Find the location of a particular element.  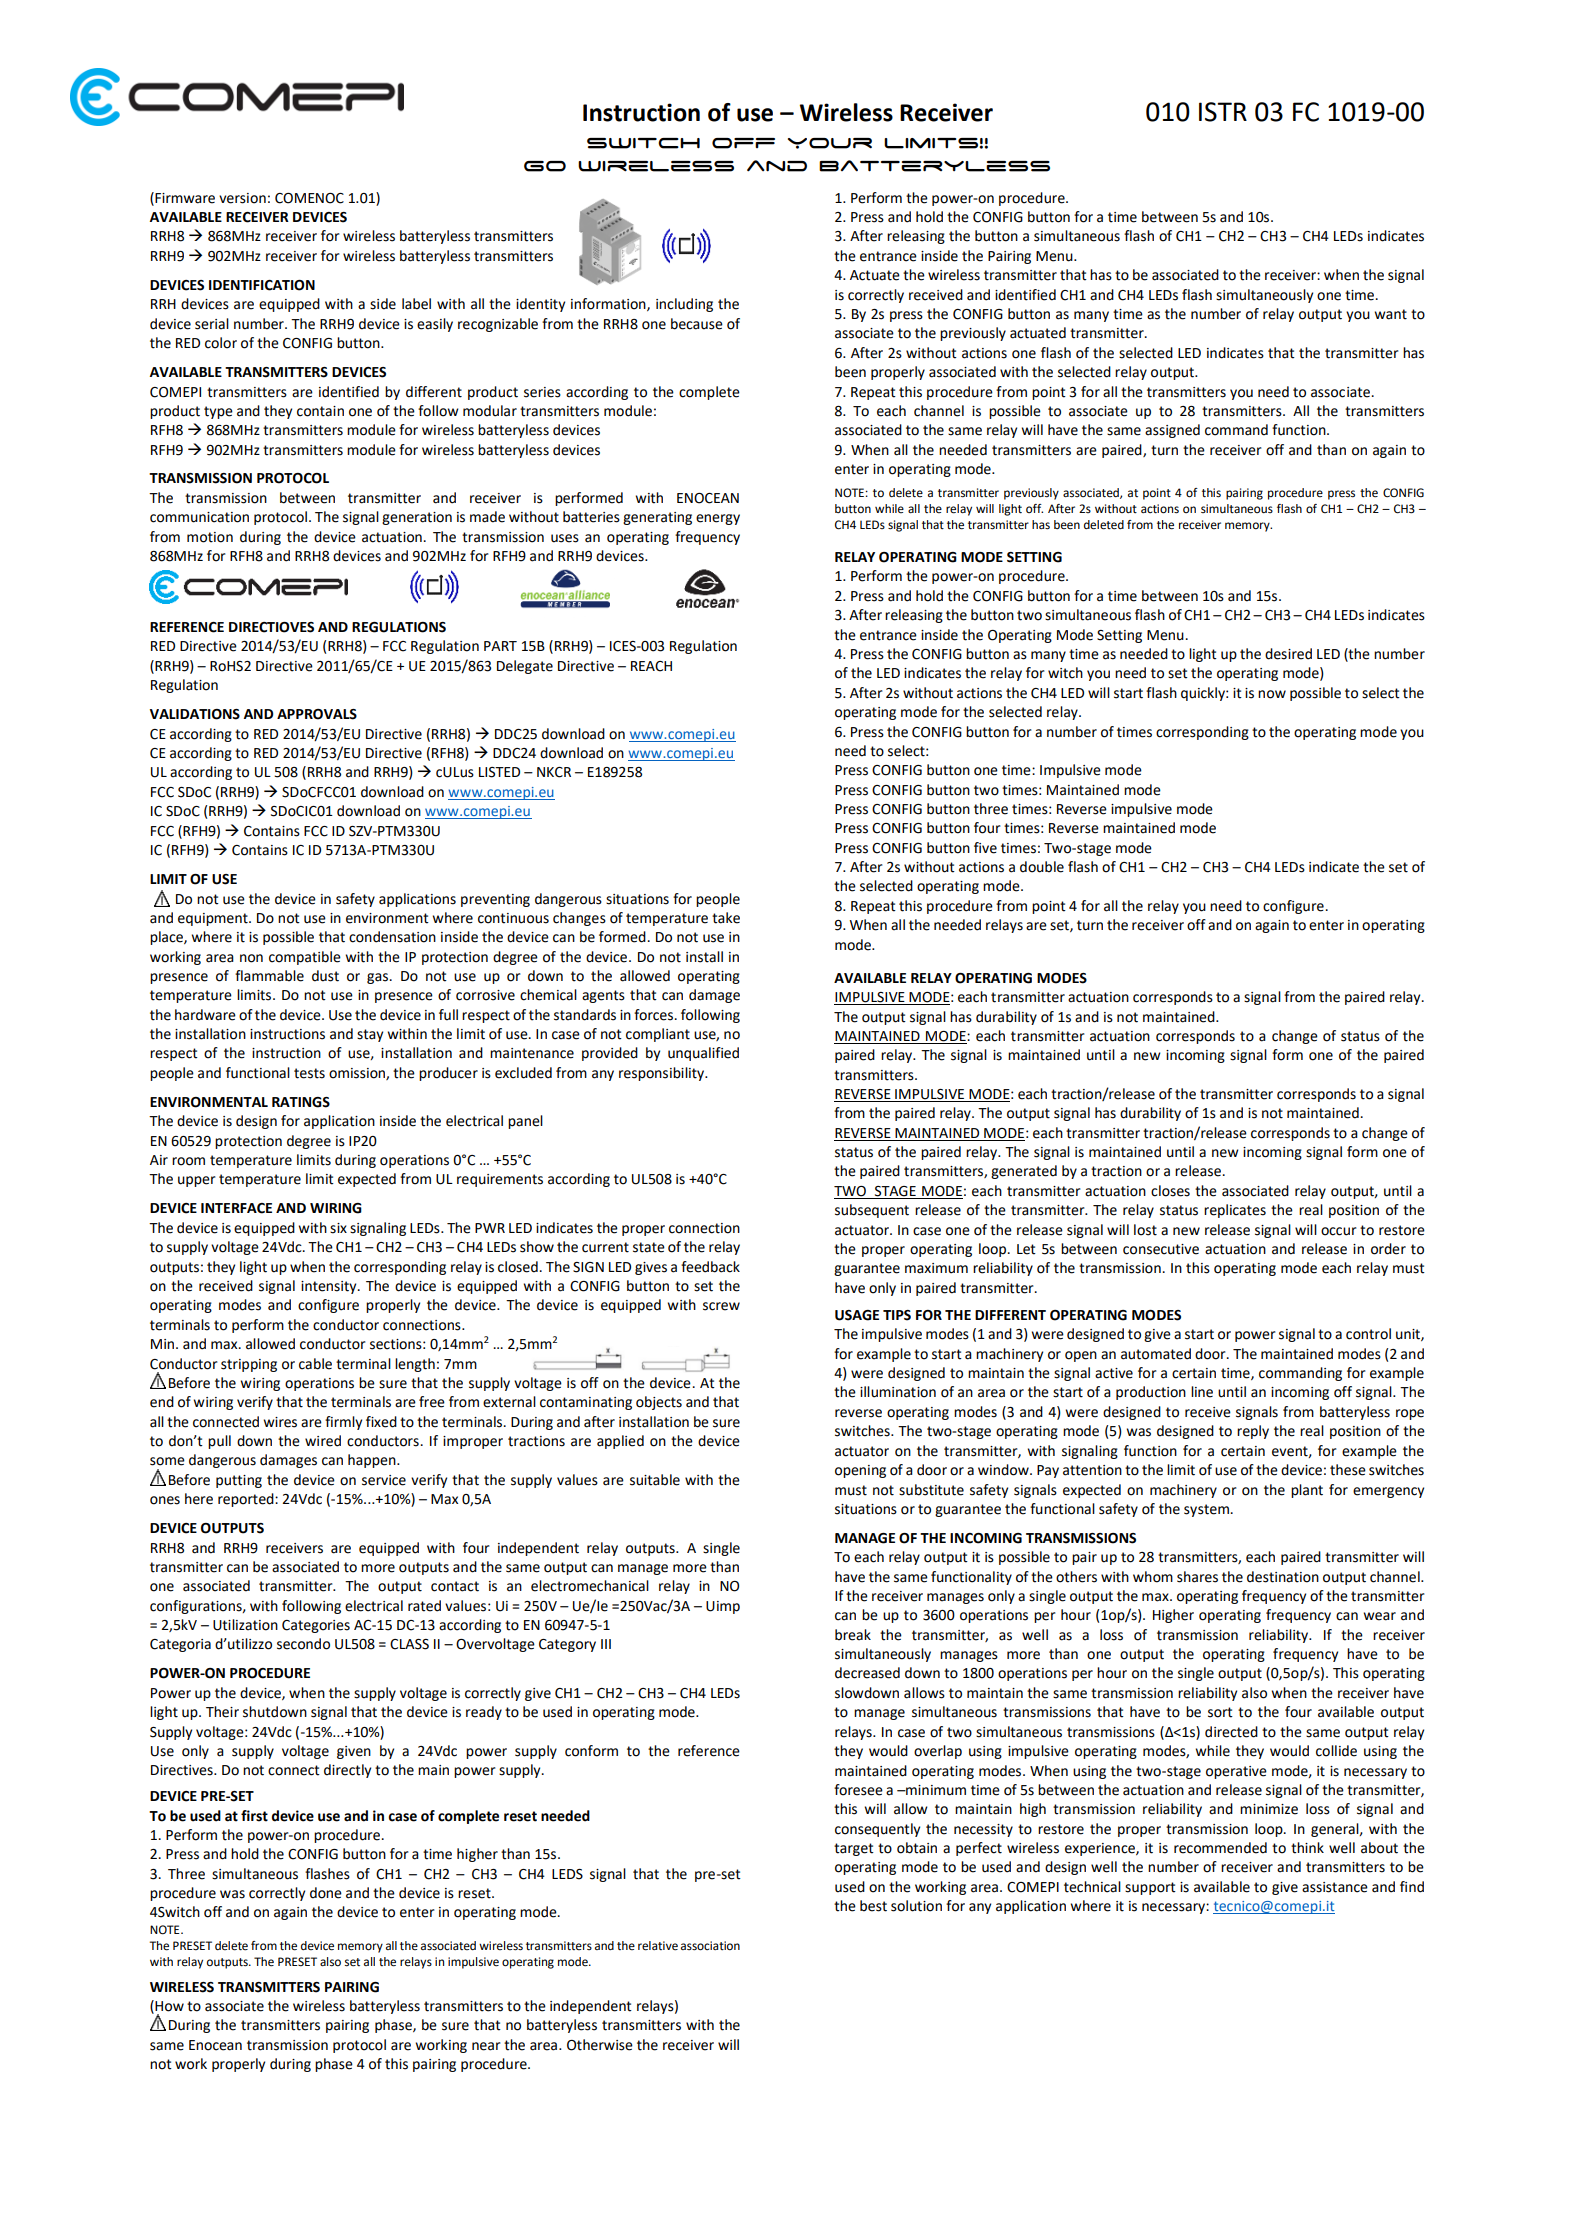

Your is located at coordinates (830, 143).
